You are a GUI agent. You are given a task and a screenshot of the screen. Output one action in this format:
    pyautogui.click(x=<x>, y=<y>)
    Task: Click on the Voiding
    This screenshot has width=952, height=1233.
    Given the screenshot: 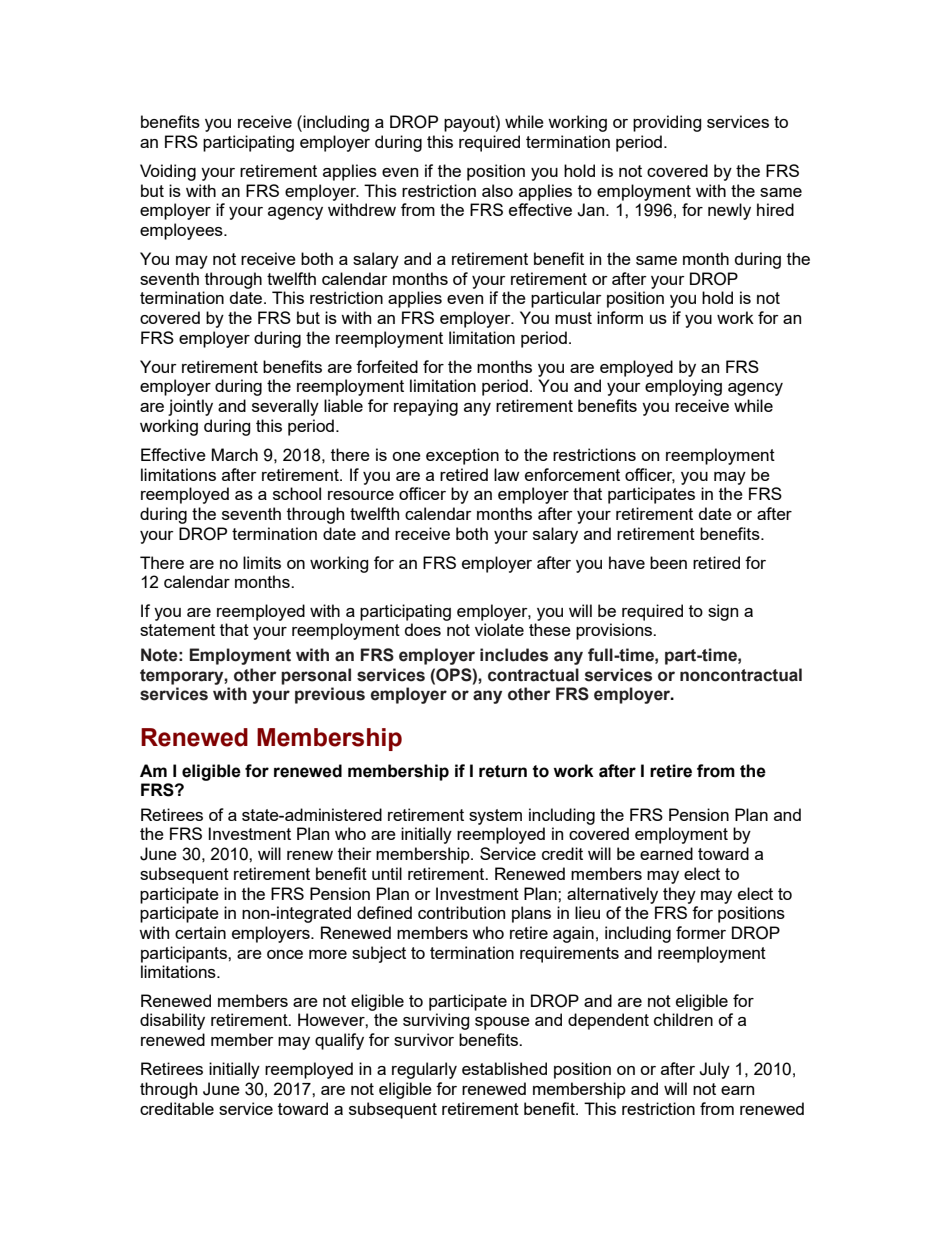 What is the action you would take?
    pyautogui.click(x=168, y=172)
